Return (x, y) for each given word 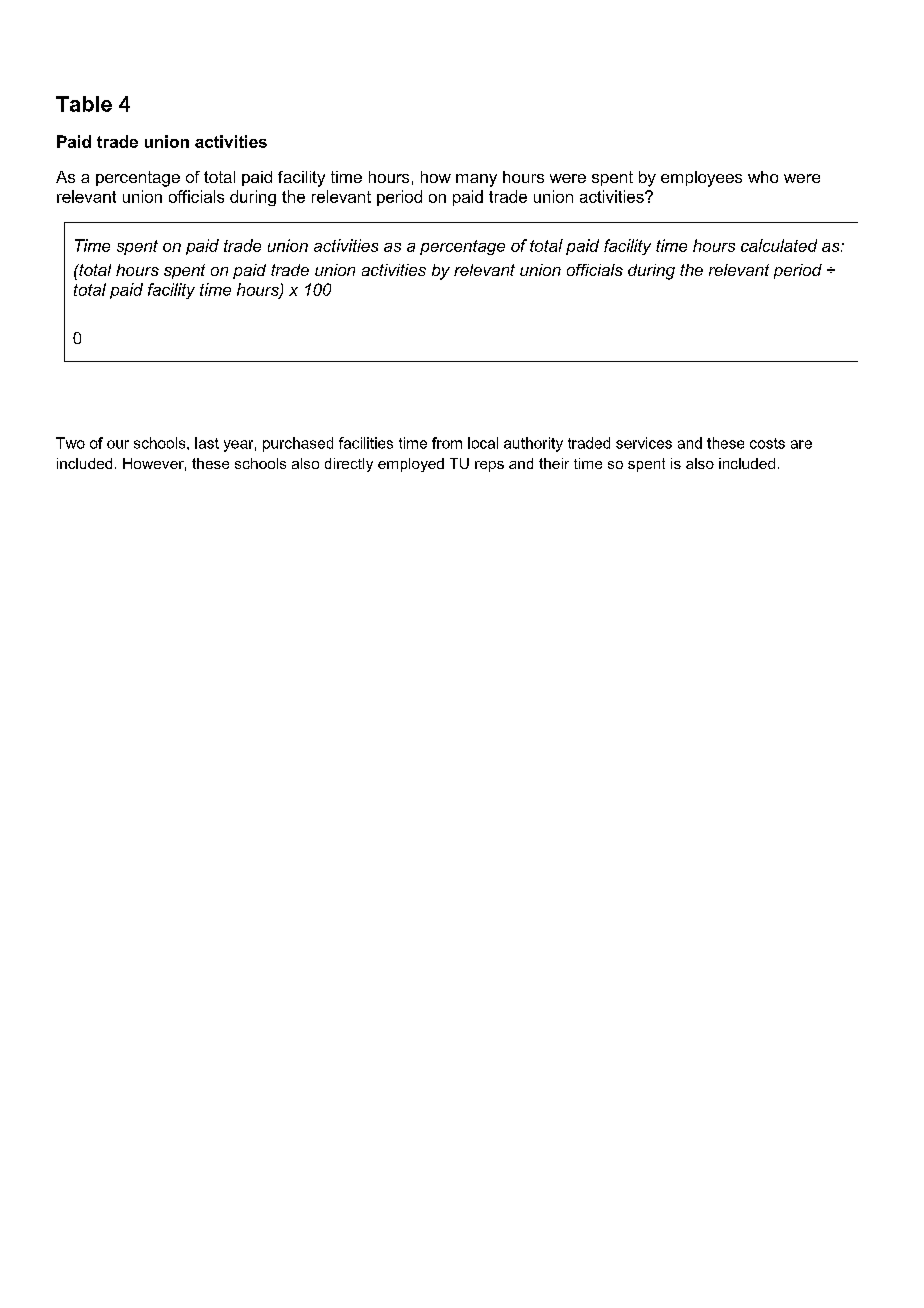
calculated (779, 245)
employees (701, 179)
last (207, 443)
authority (533, 444)
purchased (298, 444)
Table (84, 104)
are (801, 444)
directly (349, 465)
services (644, 443)
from (447, 443)
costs (767, 443)
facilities (366, 443)
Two (70, 443)
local (483, 443)
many (476, 180)
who (763, 177)
